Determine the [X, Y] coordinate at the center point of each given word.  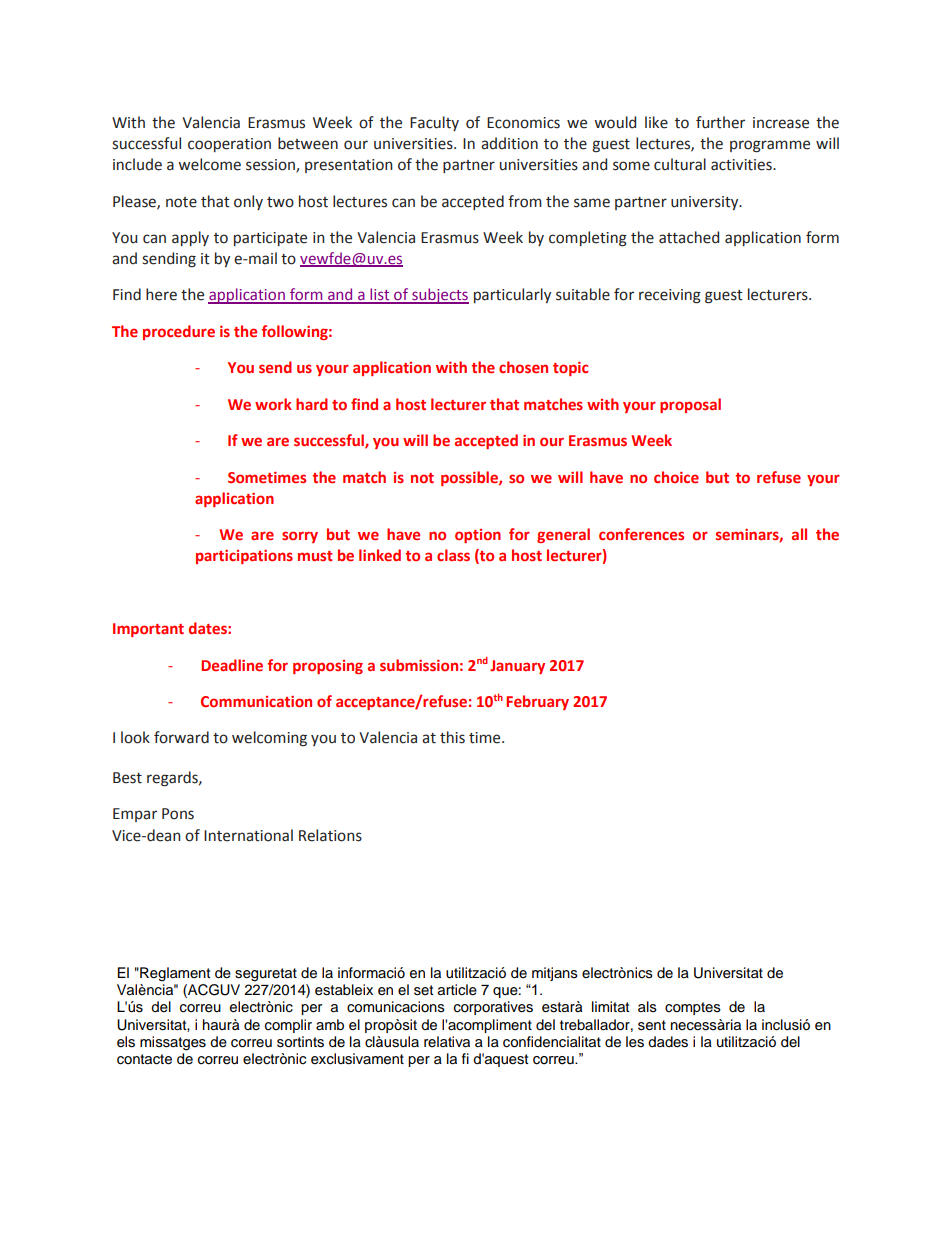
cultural [680, 164]
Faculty [434, 123]
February [537, 702]
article [457, 990]
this [452, 737]
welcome [209, 164]
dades [668, 1042]
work [273, 404]
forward [181, 737]
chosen [523, 367]
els [126, 1042]
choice [676, 477]
